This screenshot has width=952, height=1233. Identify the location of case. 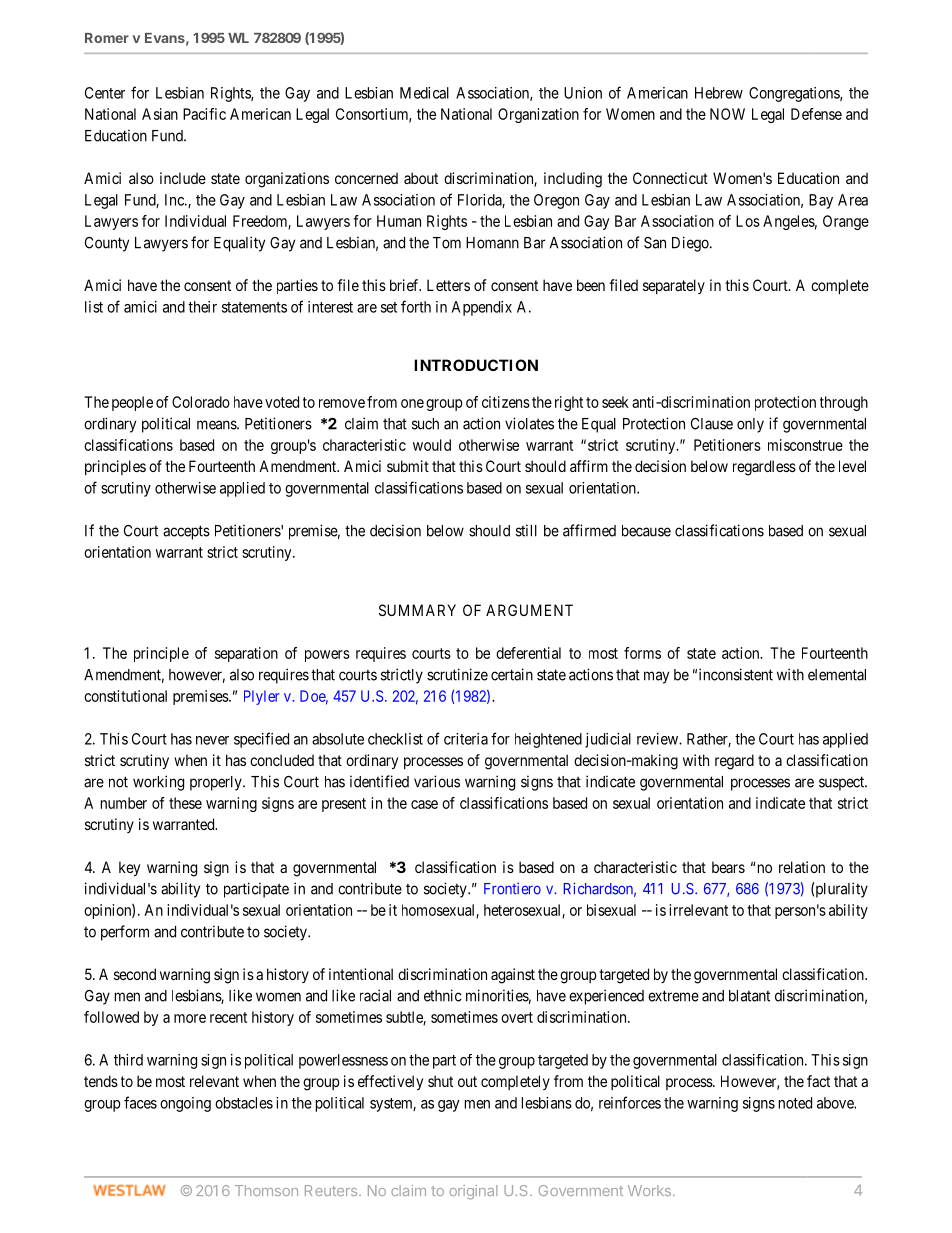
(424, 804).
